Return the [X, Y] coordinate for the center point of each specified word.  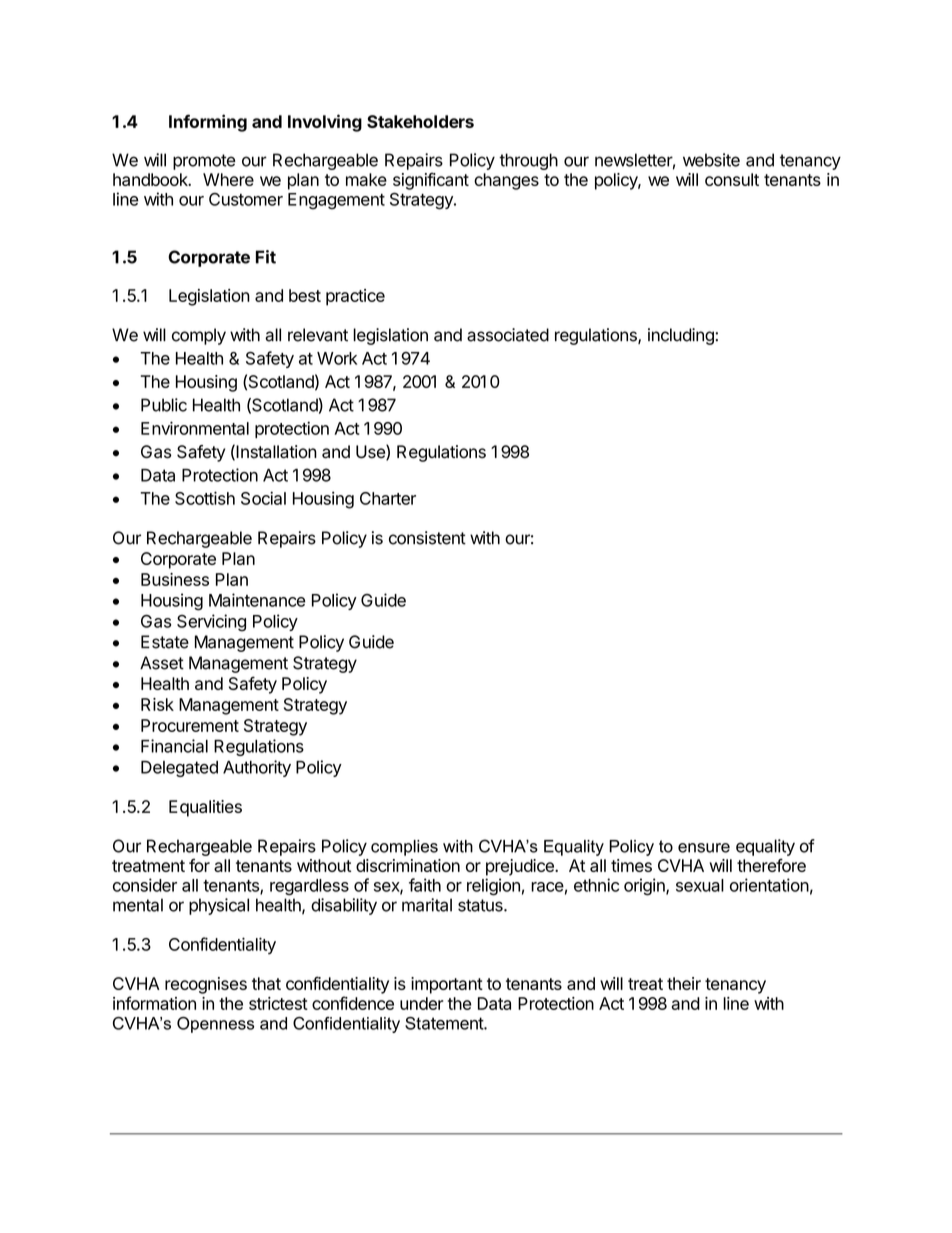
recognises [206, 985]
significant [431, 181]
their [684, 983]
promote [204, 162]
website [711, 160]
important [447, 985]
